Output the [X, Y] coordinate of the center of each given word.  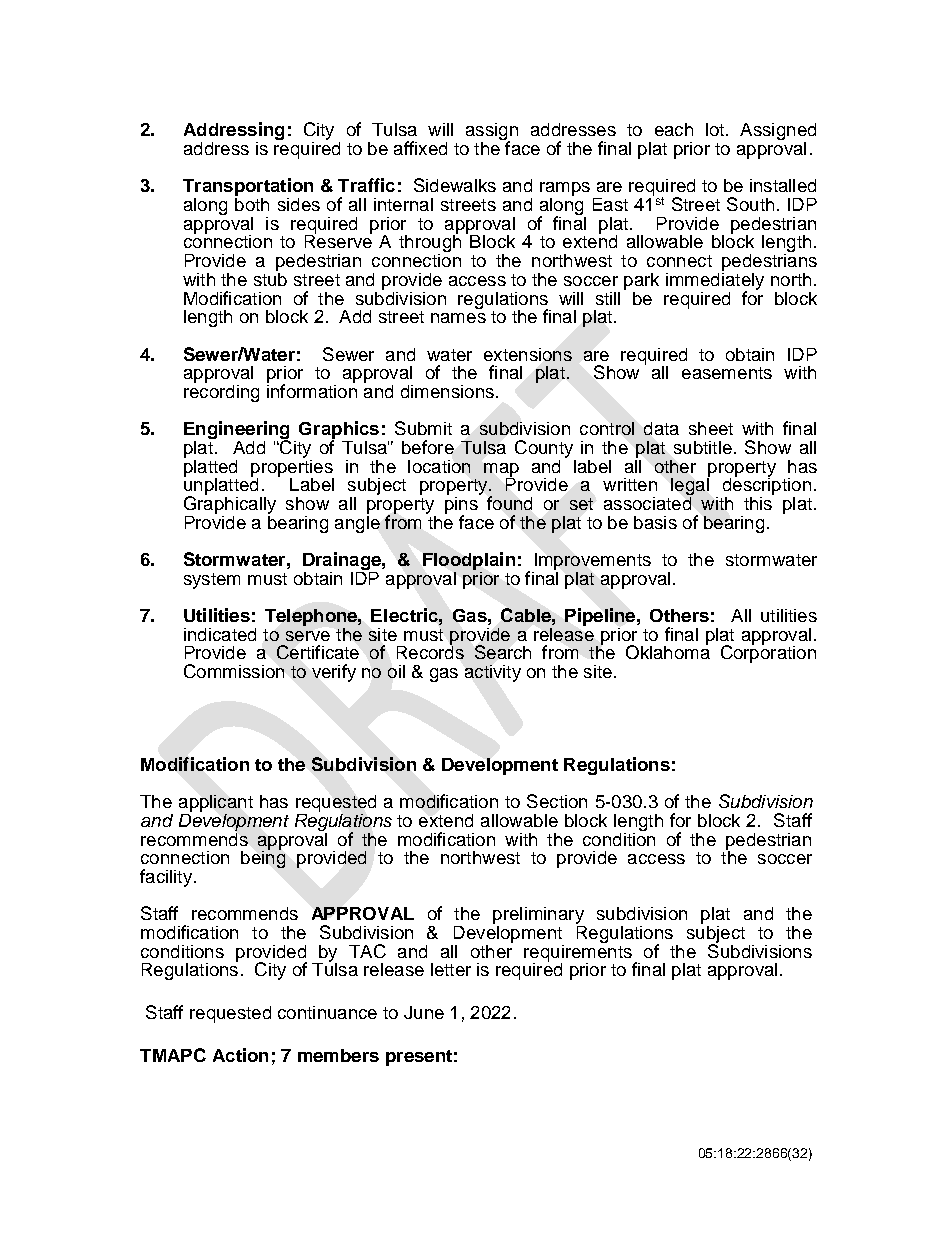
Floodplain [469, 561]
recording [221, 392]
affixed [420, 148]
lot [716, 129]
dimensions [447, 391]
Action [240, 1055]
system [212, 581]
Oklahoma [668, 651]
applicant [216, 805]
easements [727, 373]
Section [557, 801]
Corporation [768, 653]
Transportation [248, 188]
